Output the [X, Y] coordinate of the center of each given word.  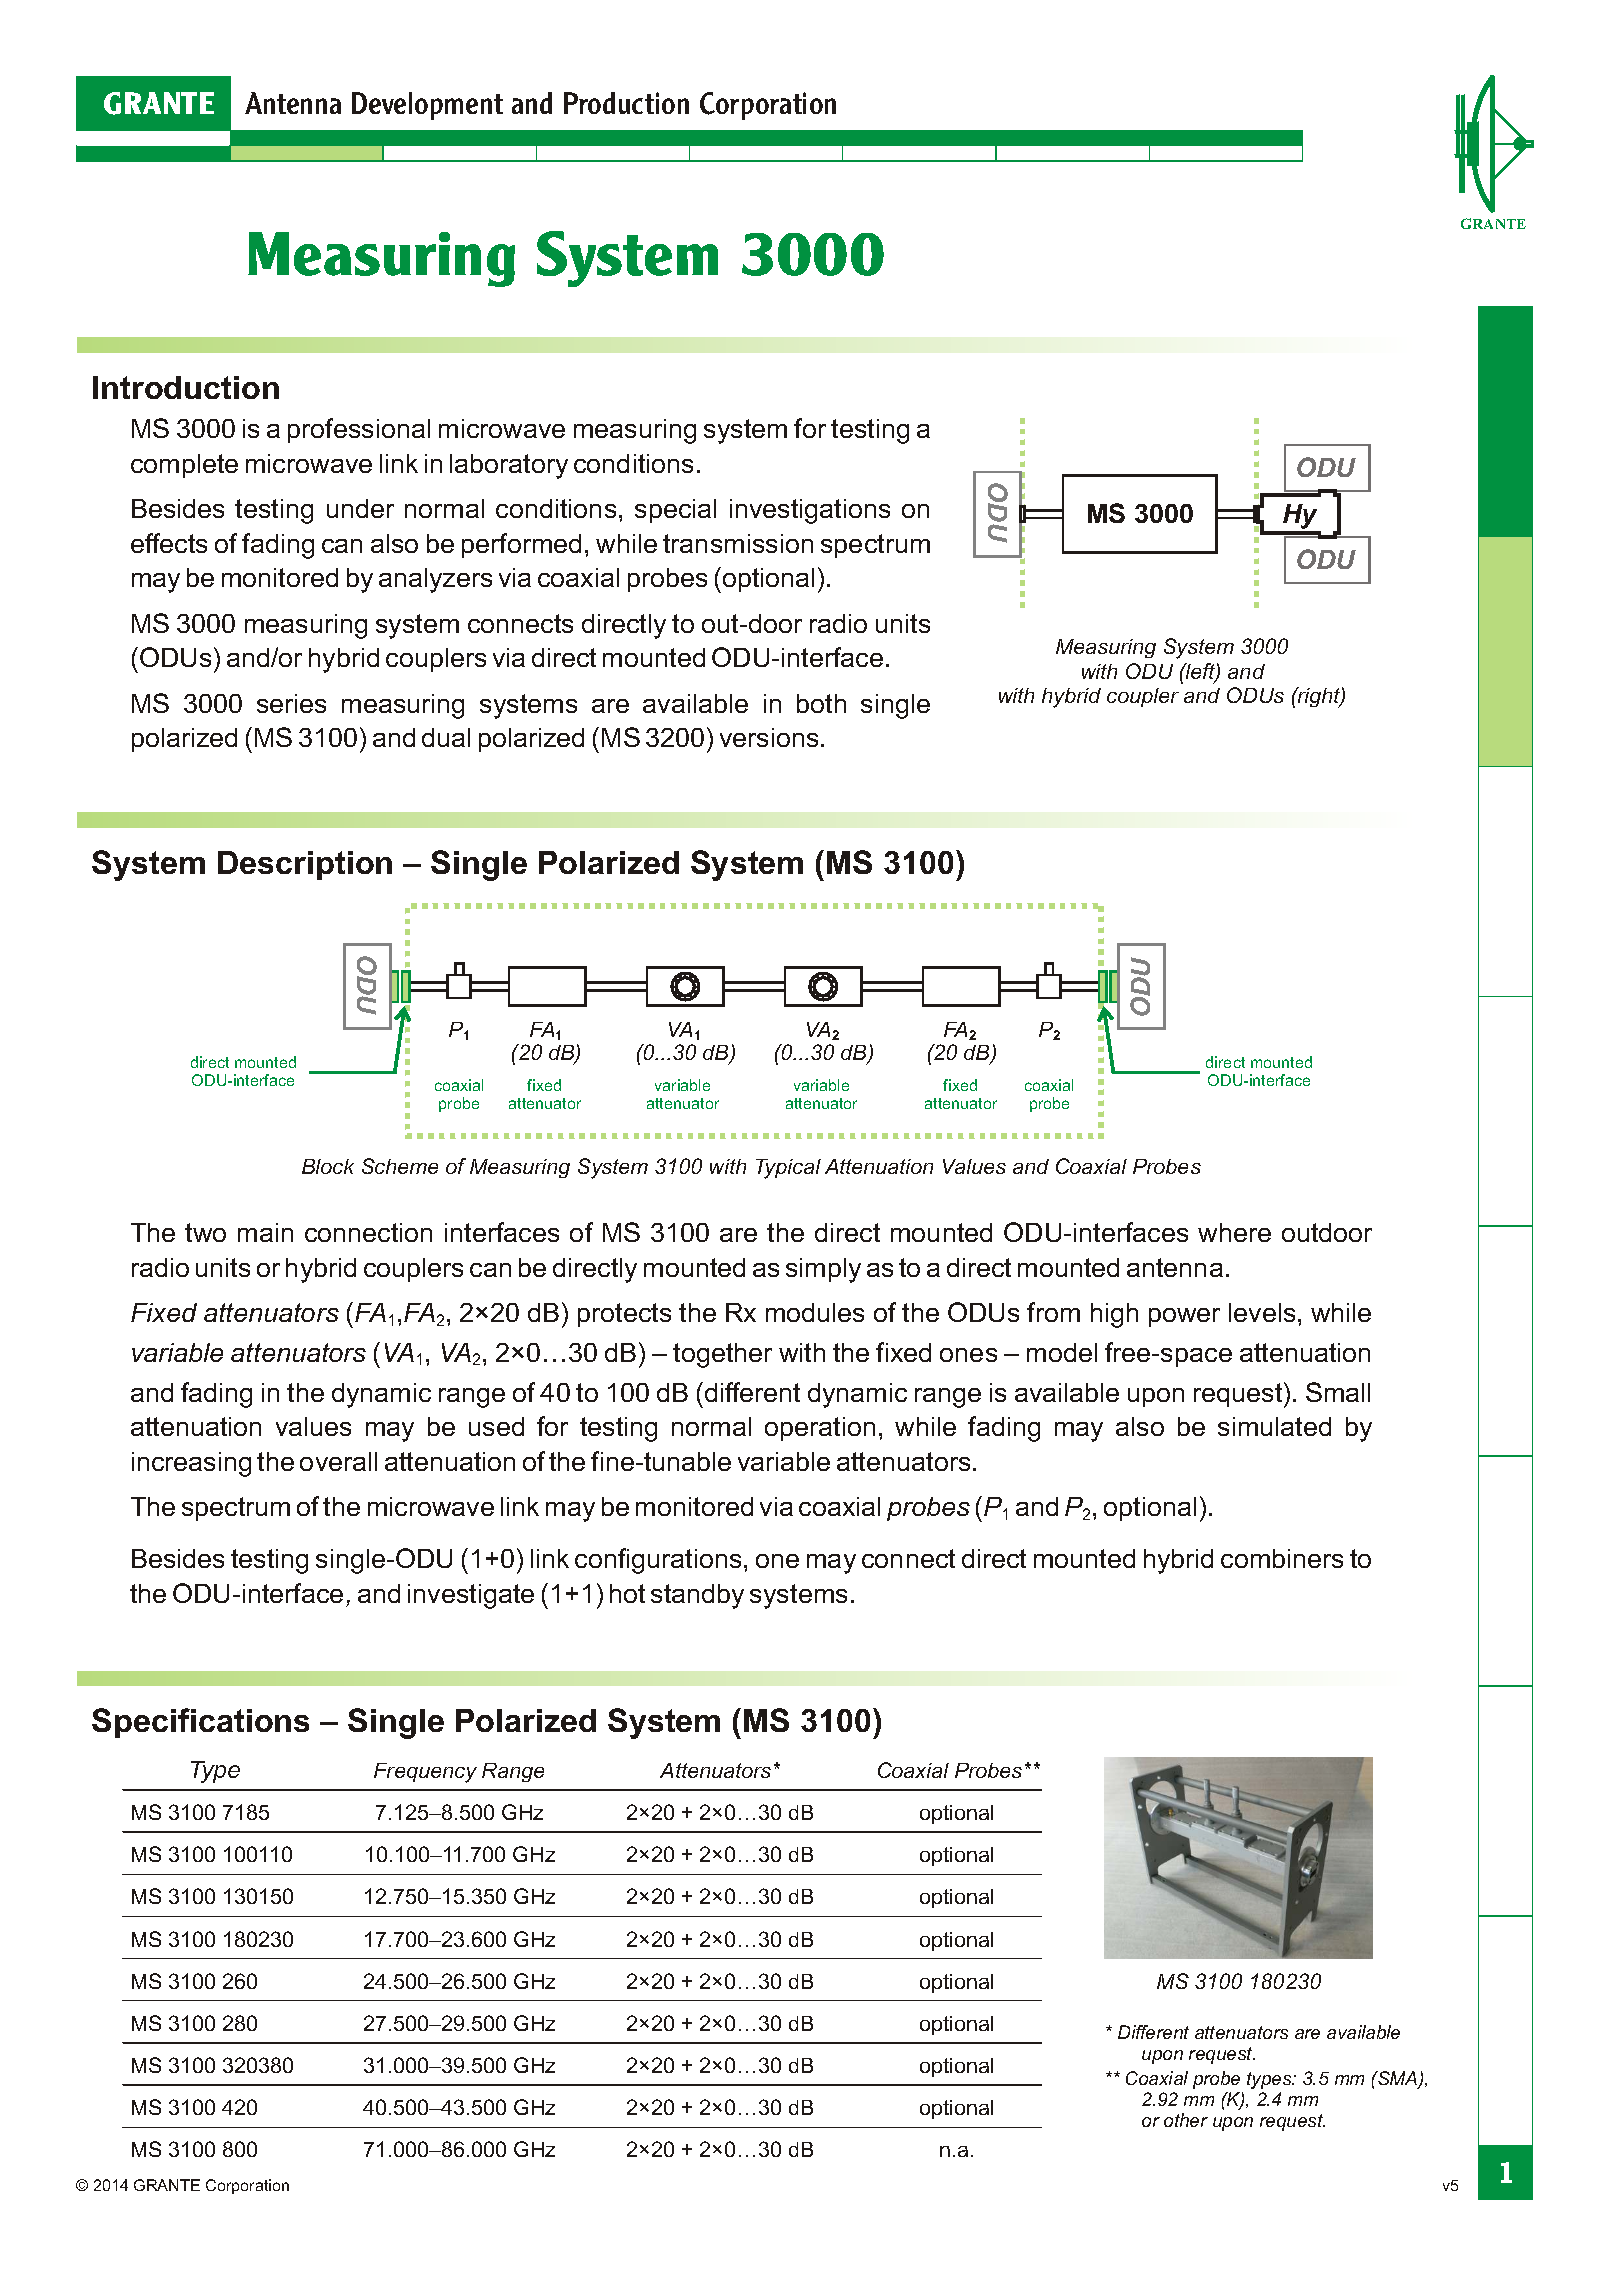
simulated [1274, 1426]
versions [769, 737]
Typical [788, 1169]
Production [626, 103]
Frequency [425, 1773]
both [821, 703]
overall [338, 1461]
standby [697, 1596]
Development [427, 106]
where [1234, 1232]
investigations [810, 511]
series [291, 703]
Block [328, 1166]
